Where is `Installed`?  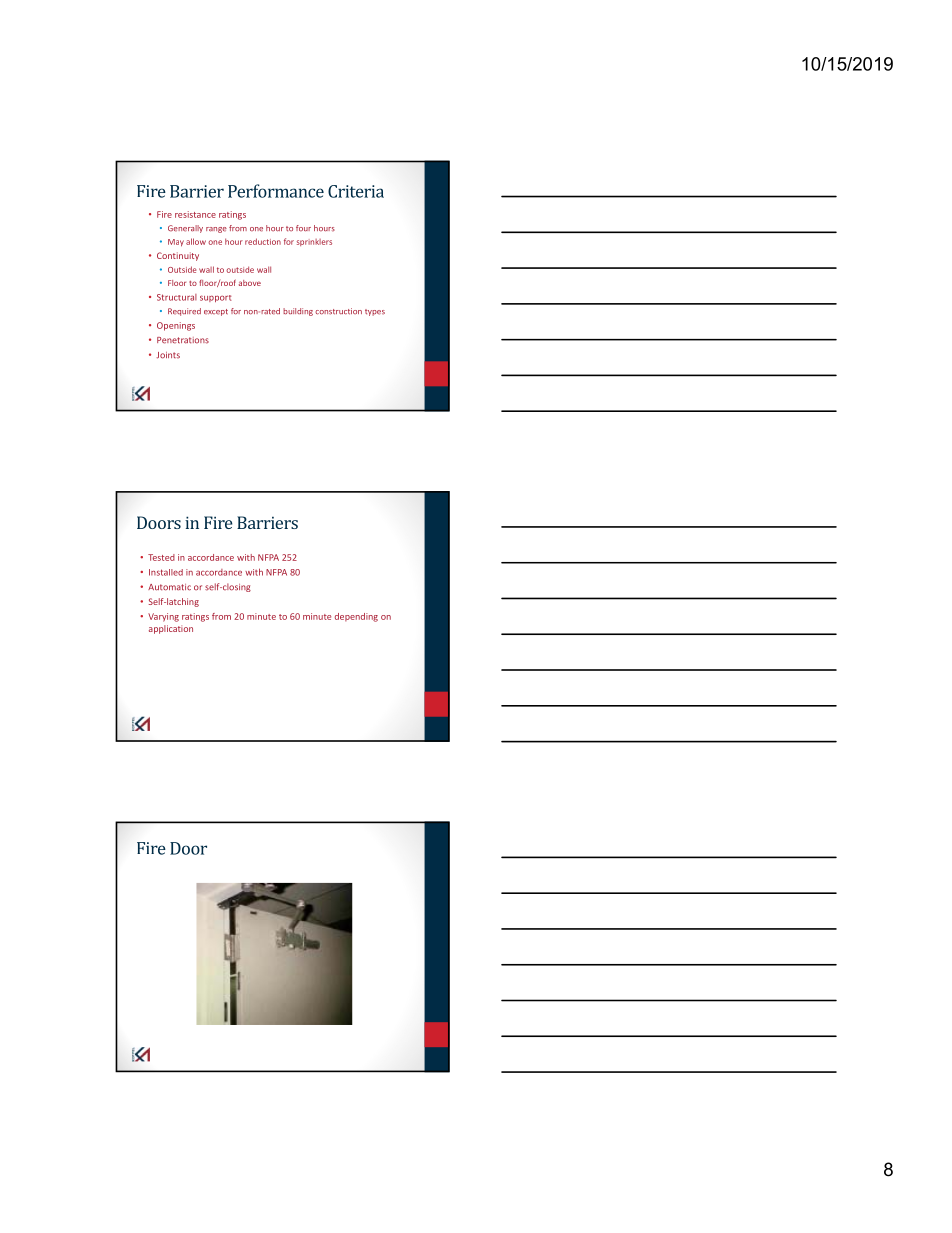
Installed is located at coordinates (166, 572).
